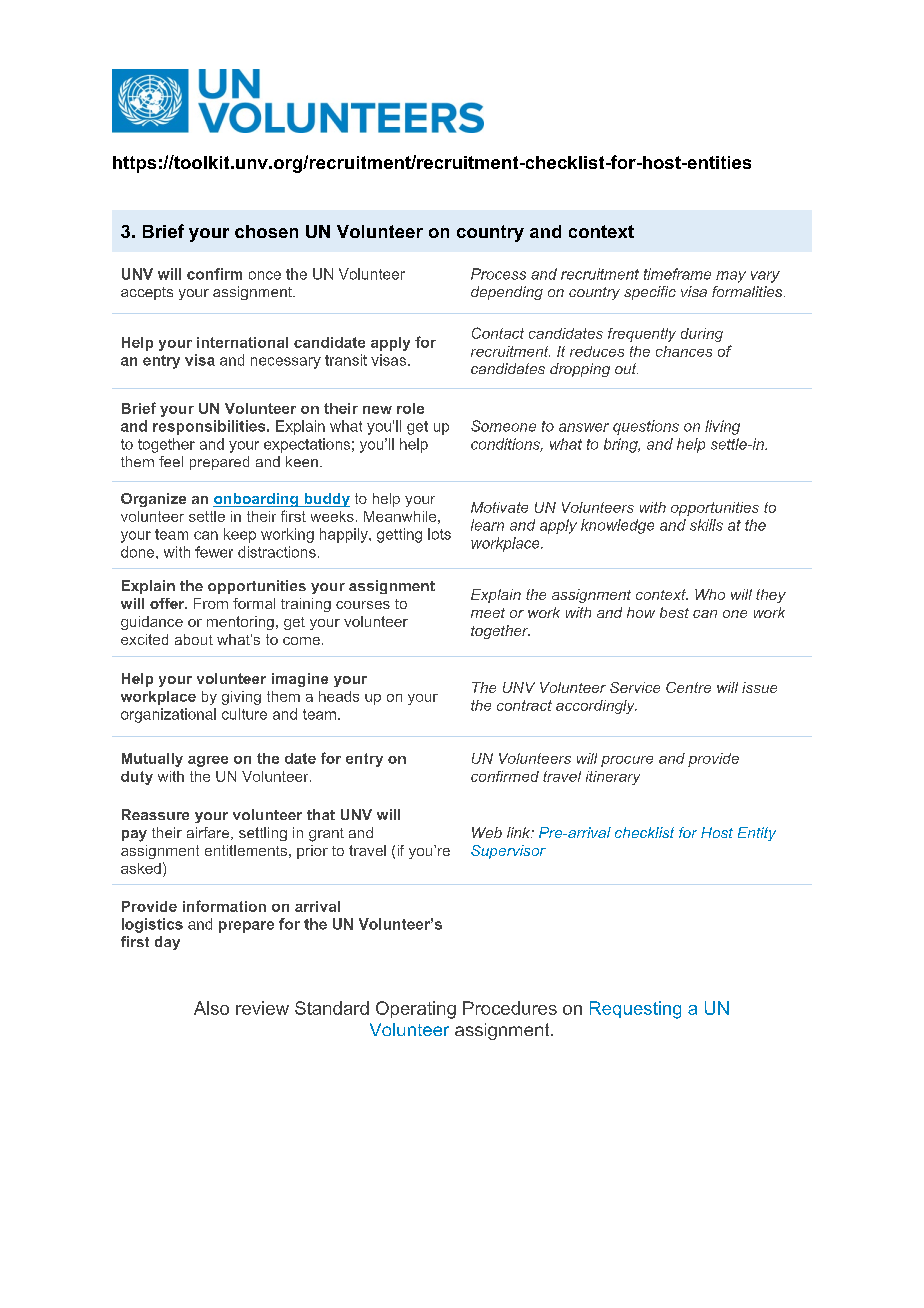 This screenshot has height=1308, width=924. Describe the element at coordinates (677, 274) in the screenshot. I see `timeframe` at that location.
